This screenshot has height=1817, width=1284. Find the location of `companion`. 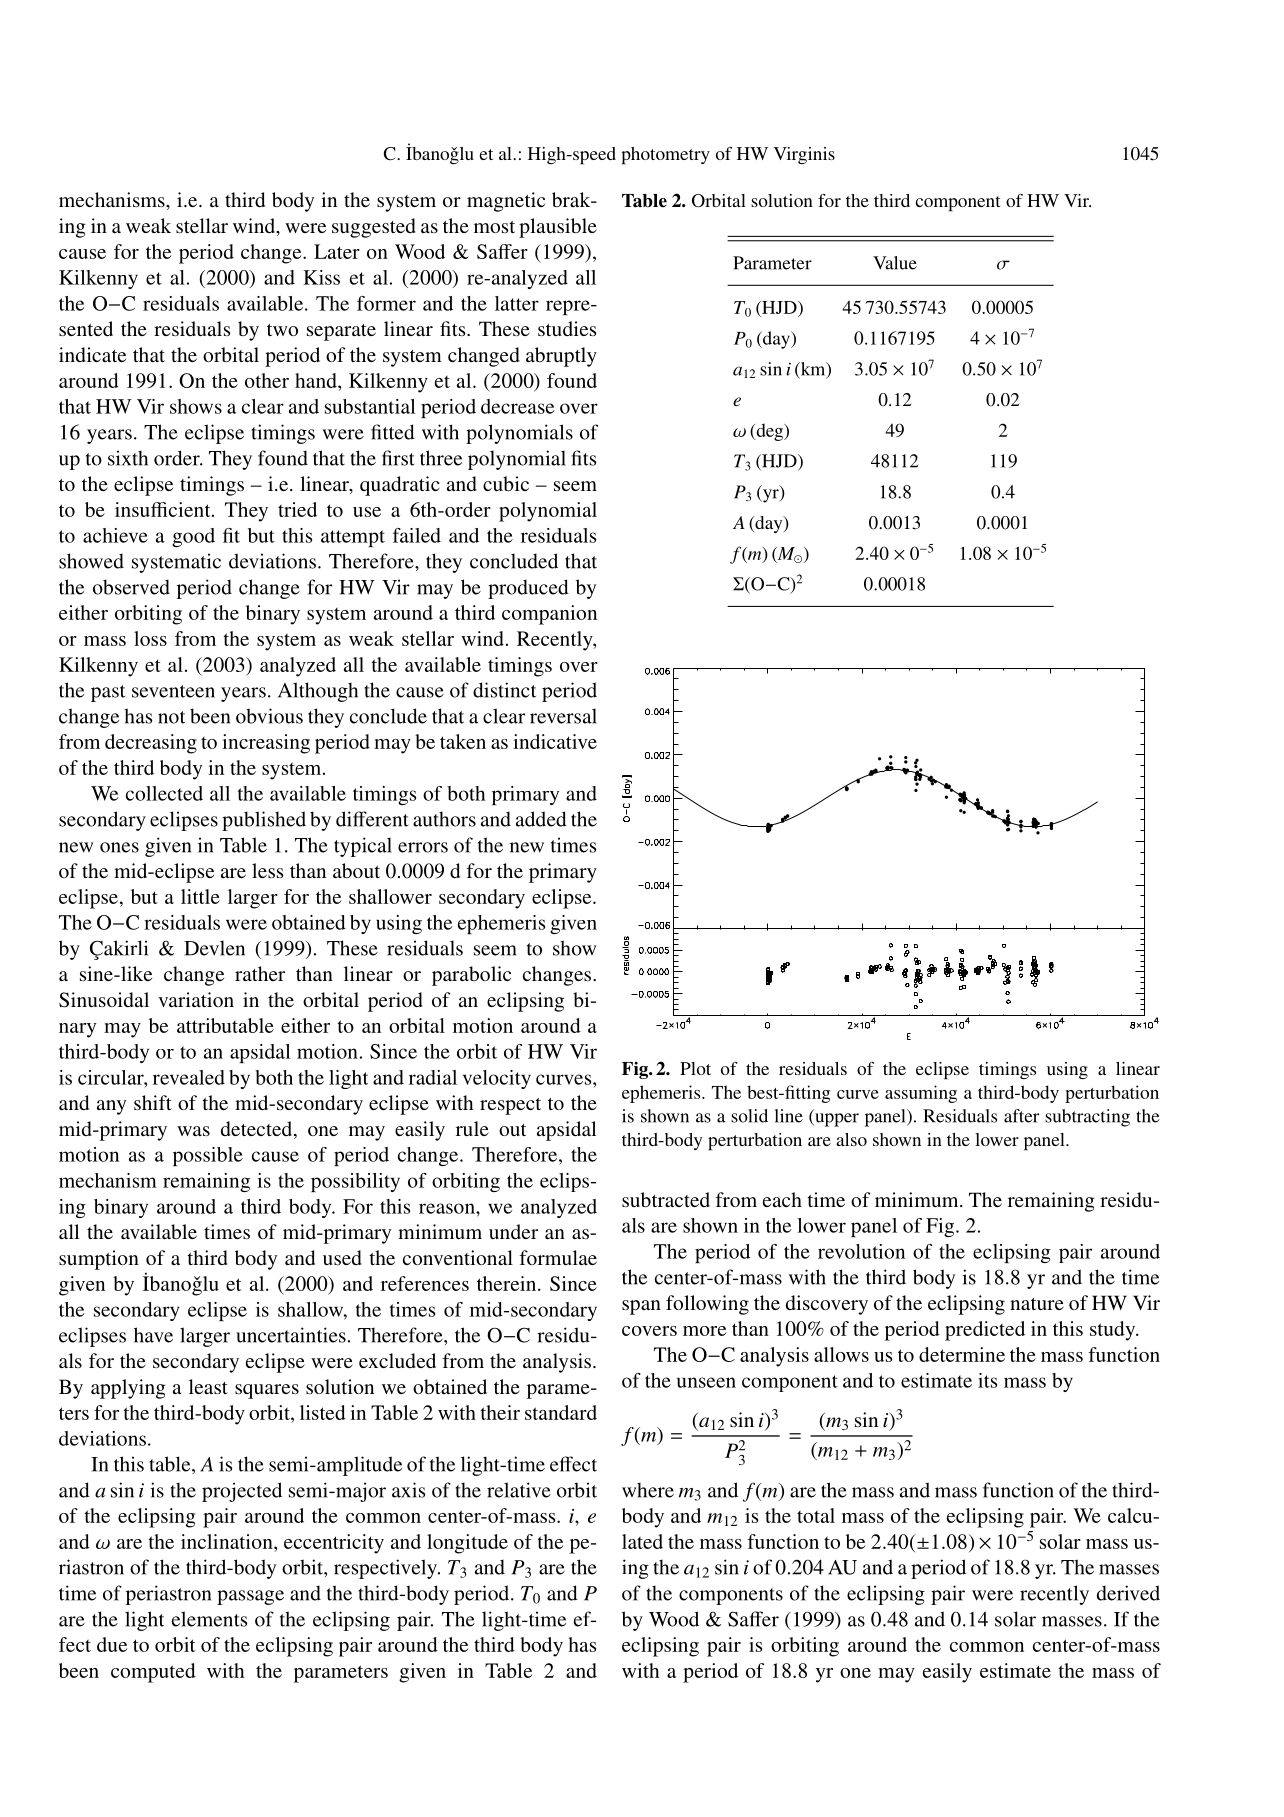

companion is located at coordinates (549, 615).
